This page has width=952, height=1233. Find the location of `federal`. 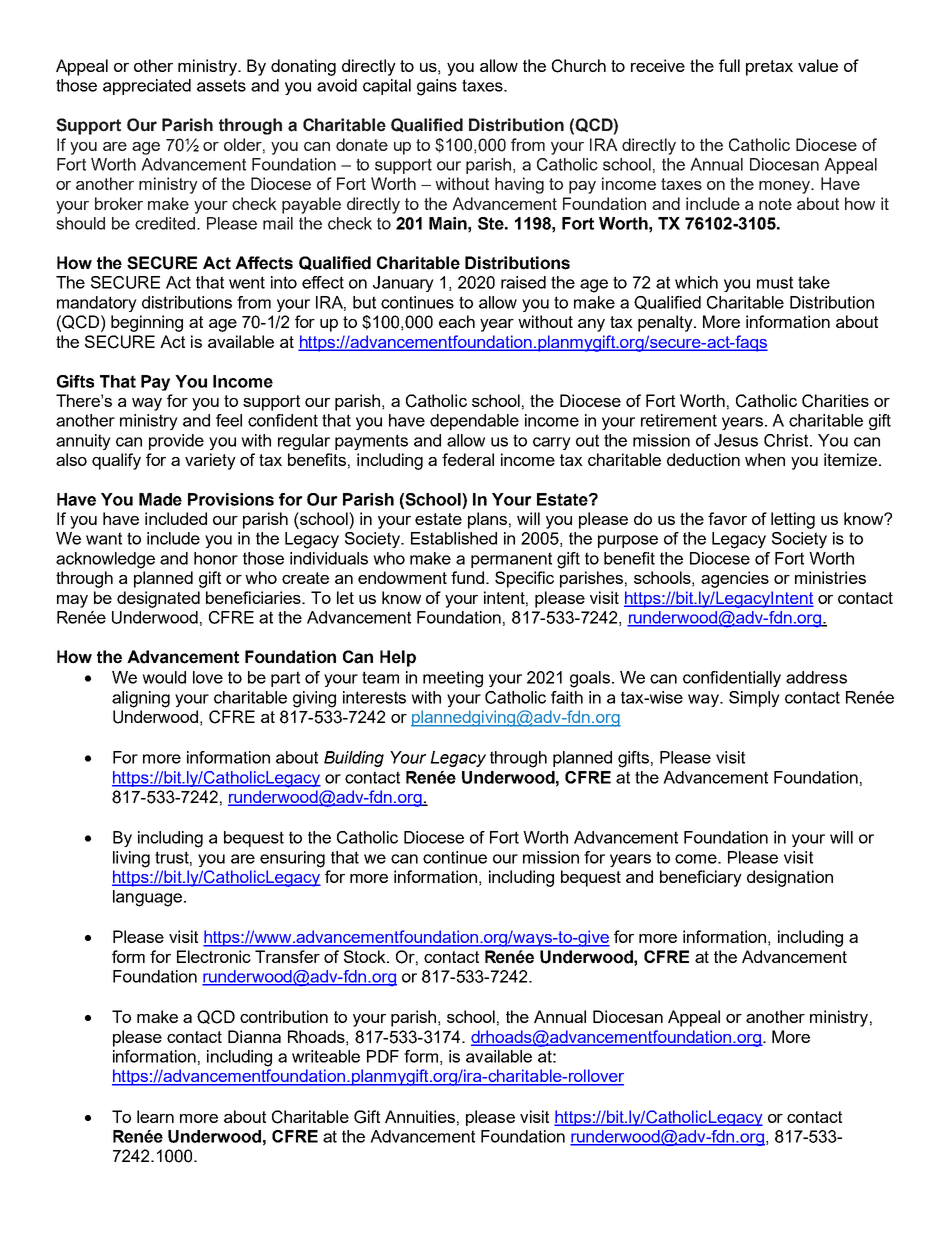

federal is located at coordinates (468, 459).
